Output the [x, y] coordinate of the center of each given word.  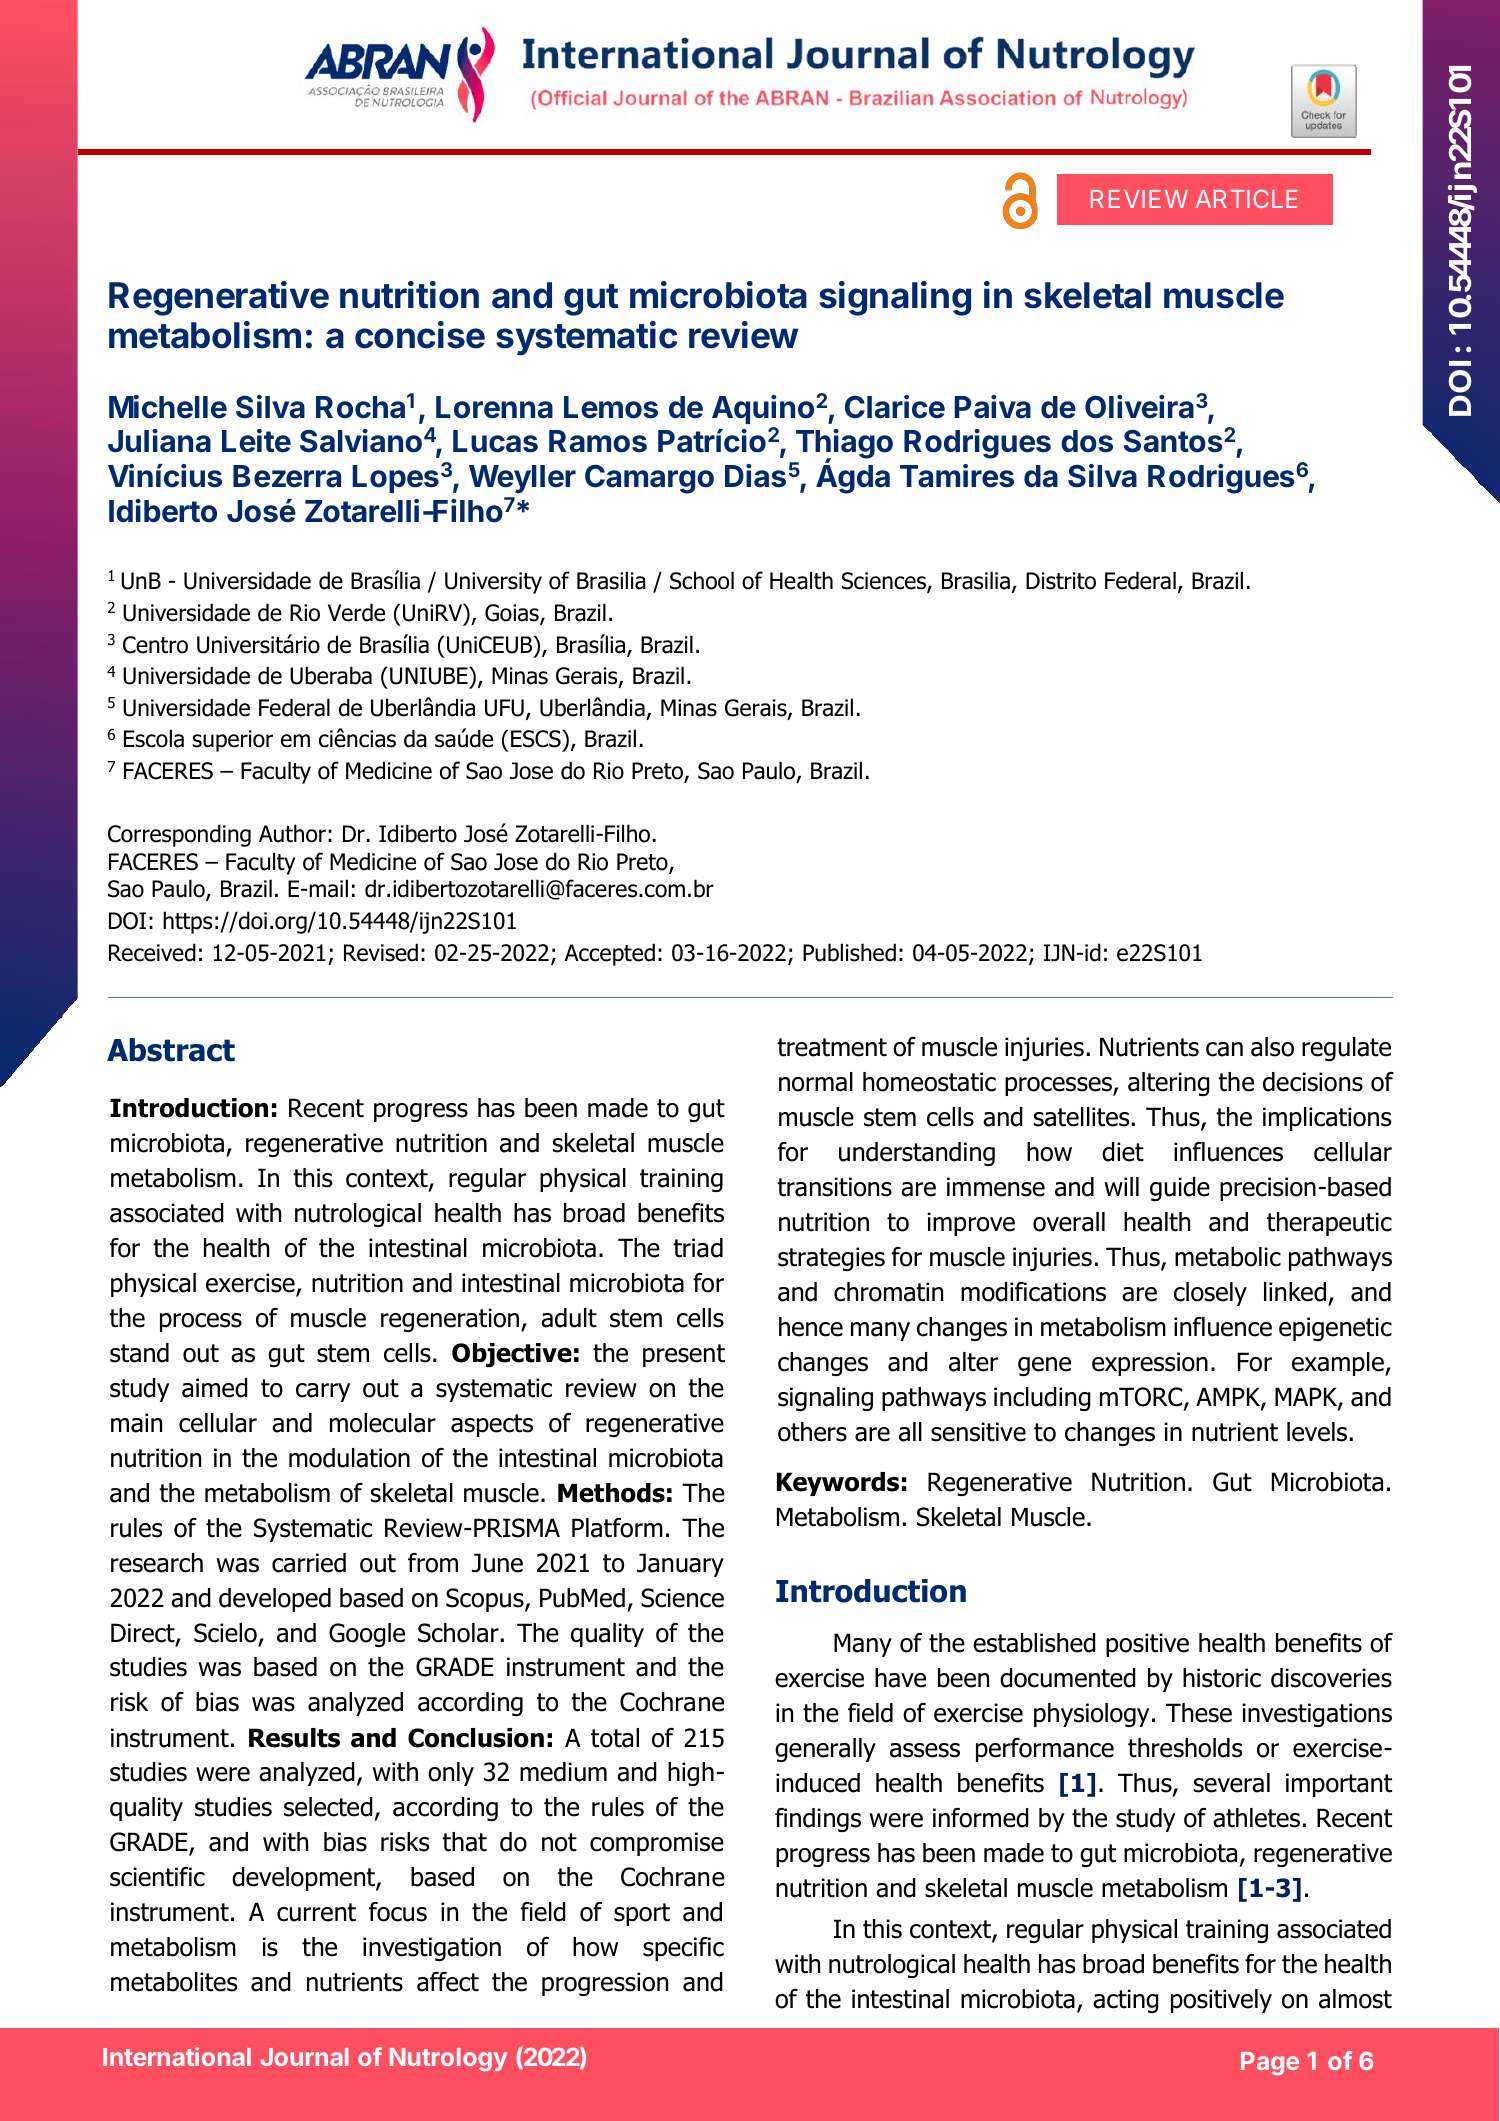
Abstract [171, 1050]
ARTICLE [1247, 198]
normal [816, 1082]
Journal [305, 2057]
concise [420, 335]
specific [683, 1949]
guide [1180, 1189]
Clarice [895, 407]
